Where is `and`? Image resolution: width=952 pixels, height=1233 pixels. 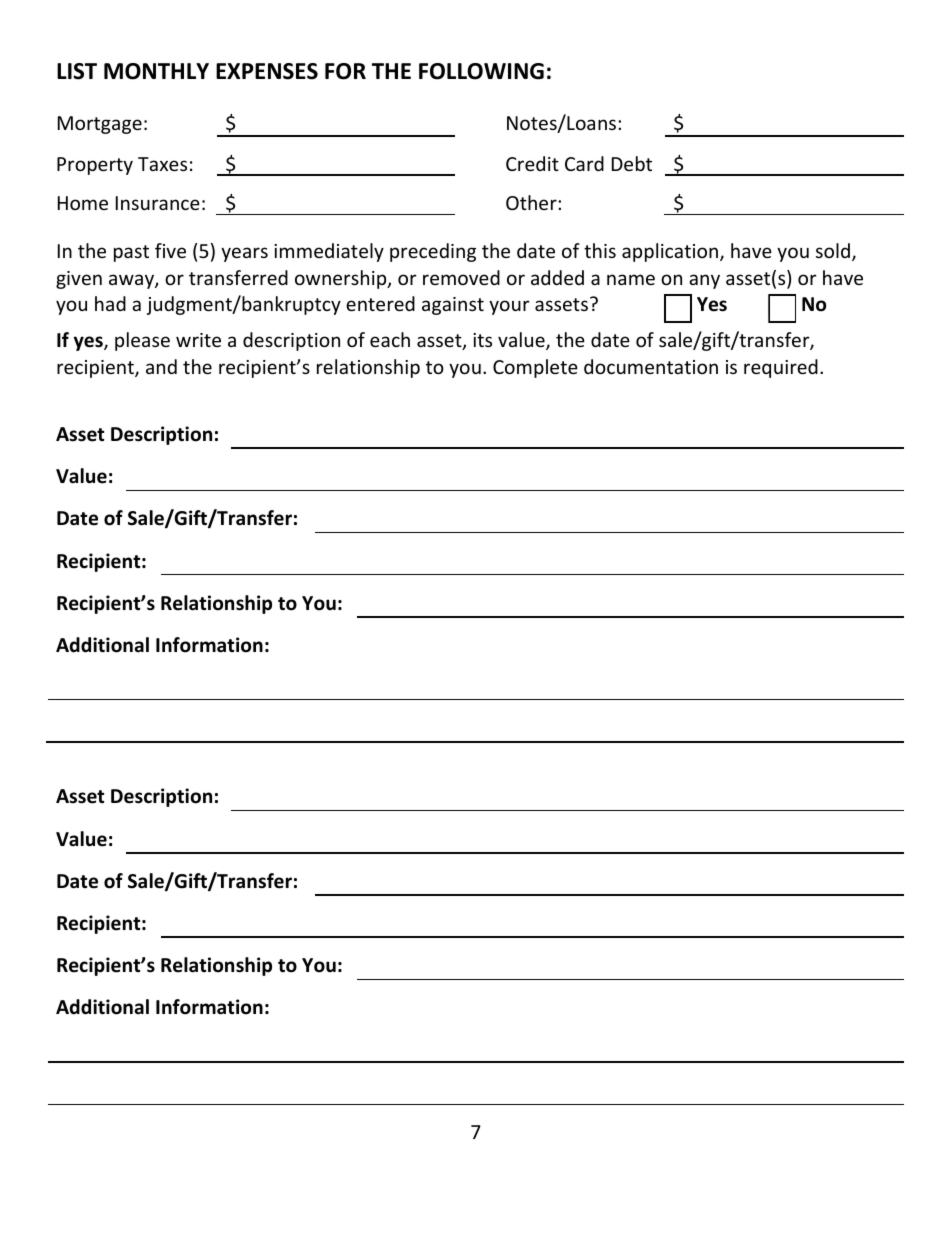
and is located at coordinates (161, 366).
